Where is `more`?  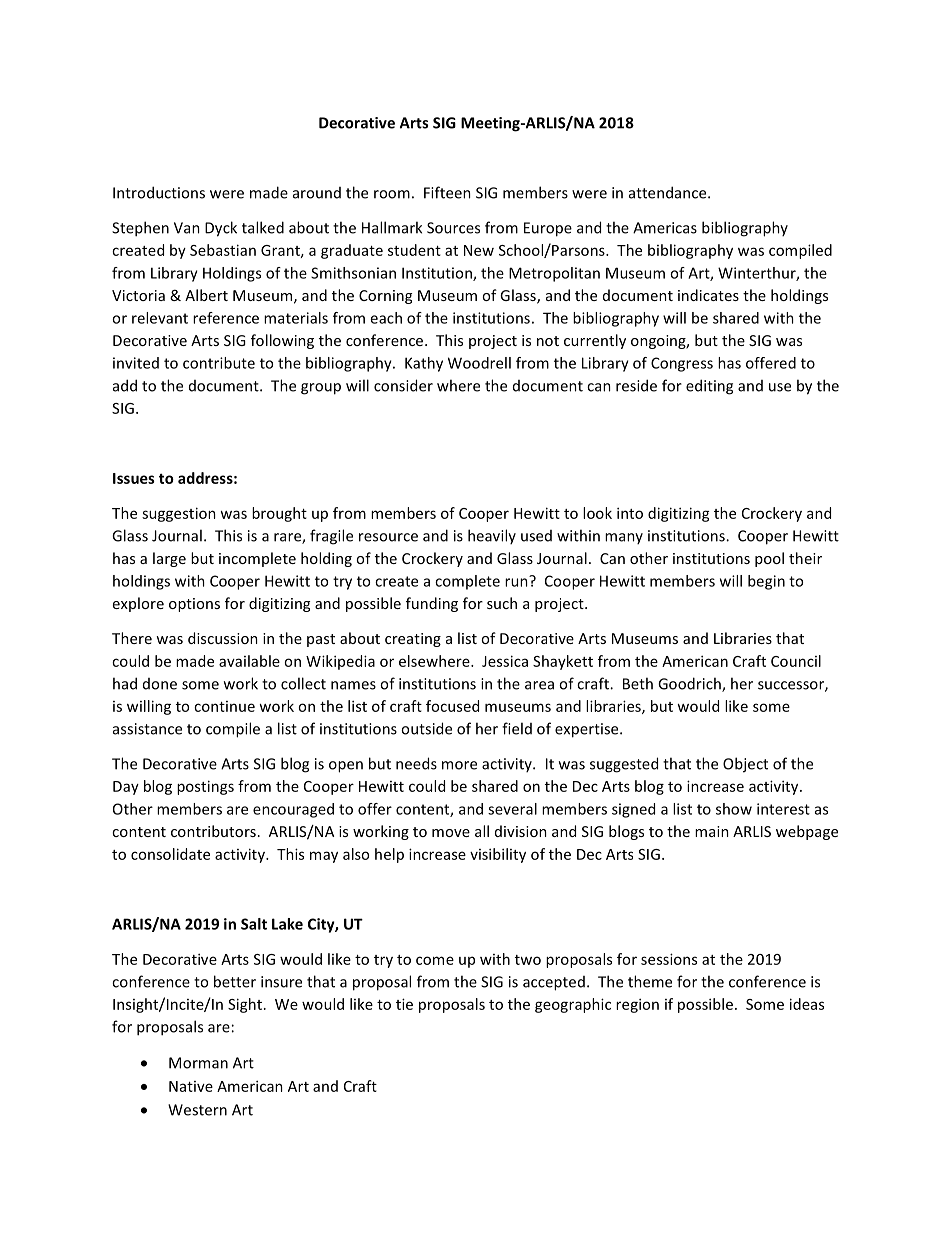
more is located at coordinates (459, 765).
